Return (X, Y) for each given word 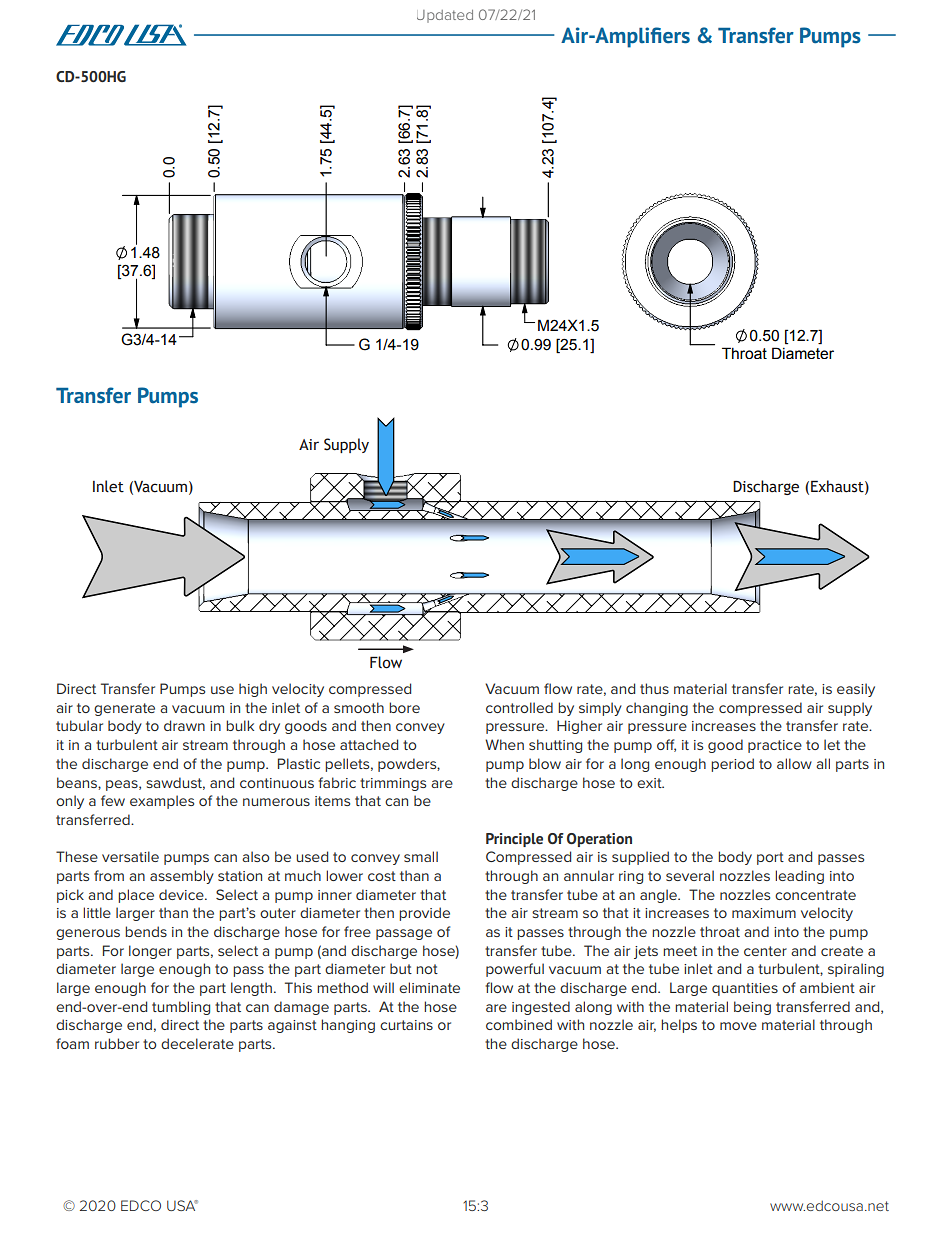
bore (404, 707)
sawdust (175, 783)
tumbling (181, 1008)
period (732, 765)
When (504, 744)
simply (600, 709)
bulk (240, 725)
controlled (519, 707)
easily (856, 690)
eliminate (429, 987)
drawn (184, 725)
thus (654, 688)
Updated (445, 16)
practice (775, 746)
